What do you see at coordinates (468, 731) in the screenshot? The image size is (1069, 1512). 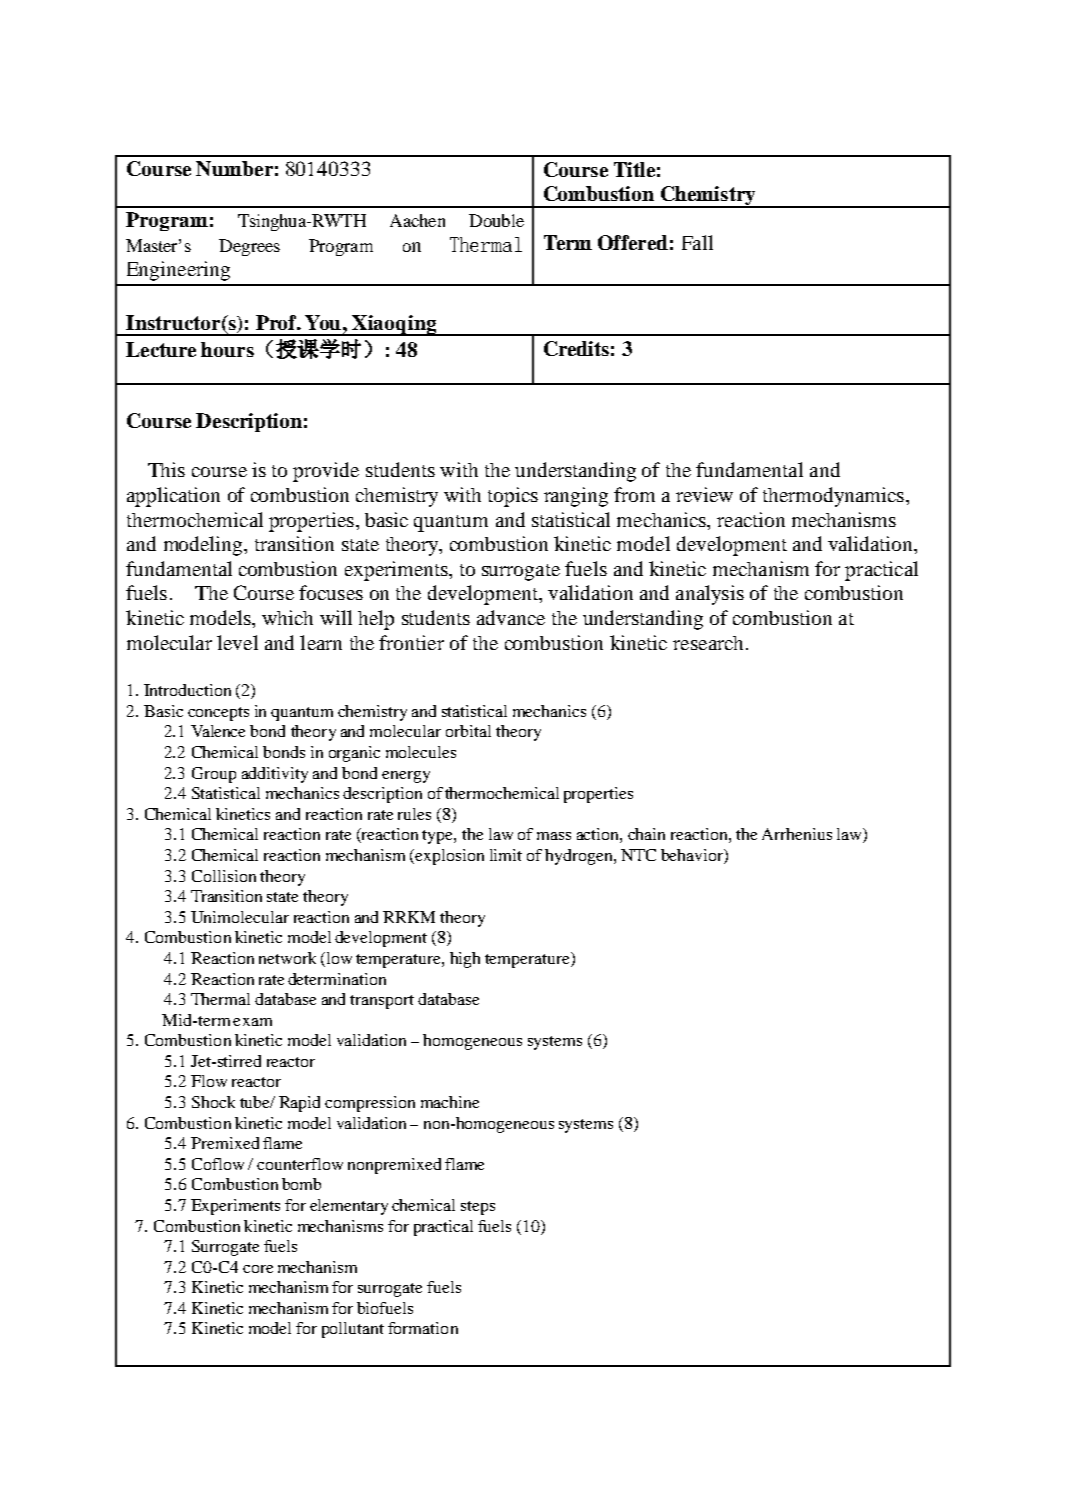 I see `orbital` at bounding box center [468, 731].
